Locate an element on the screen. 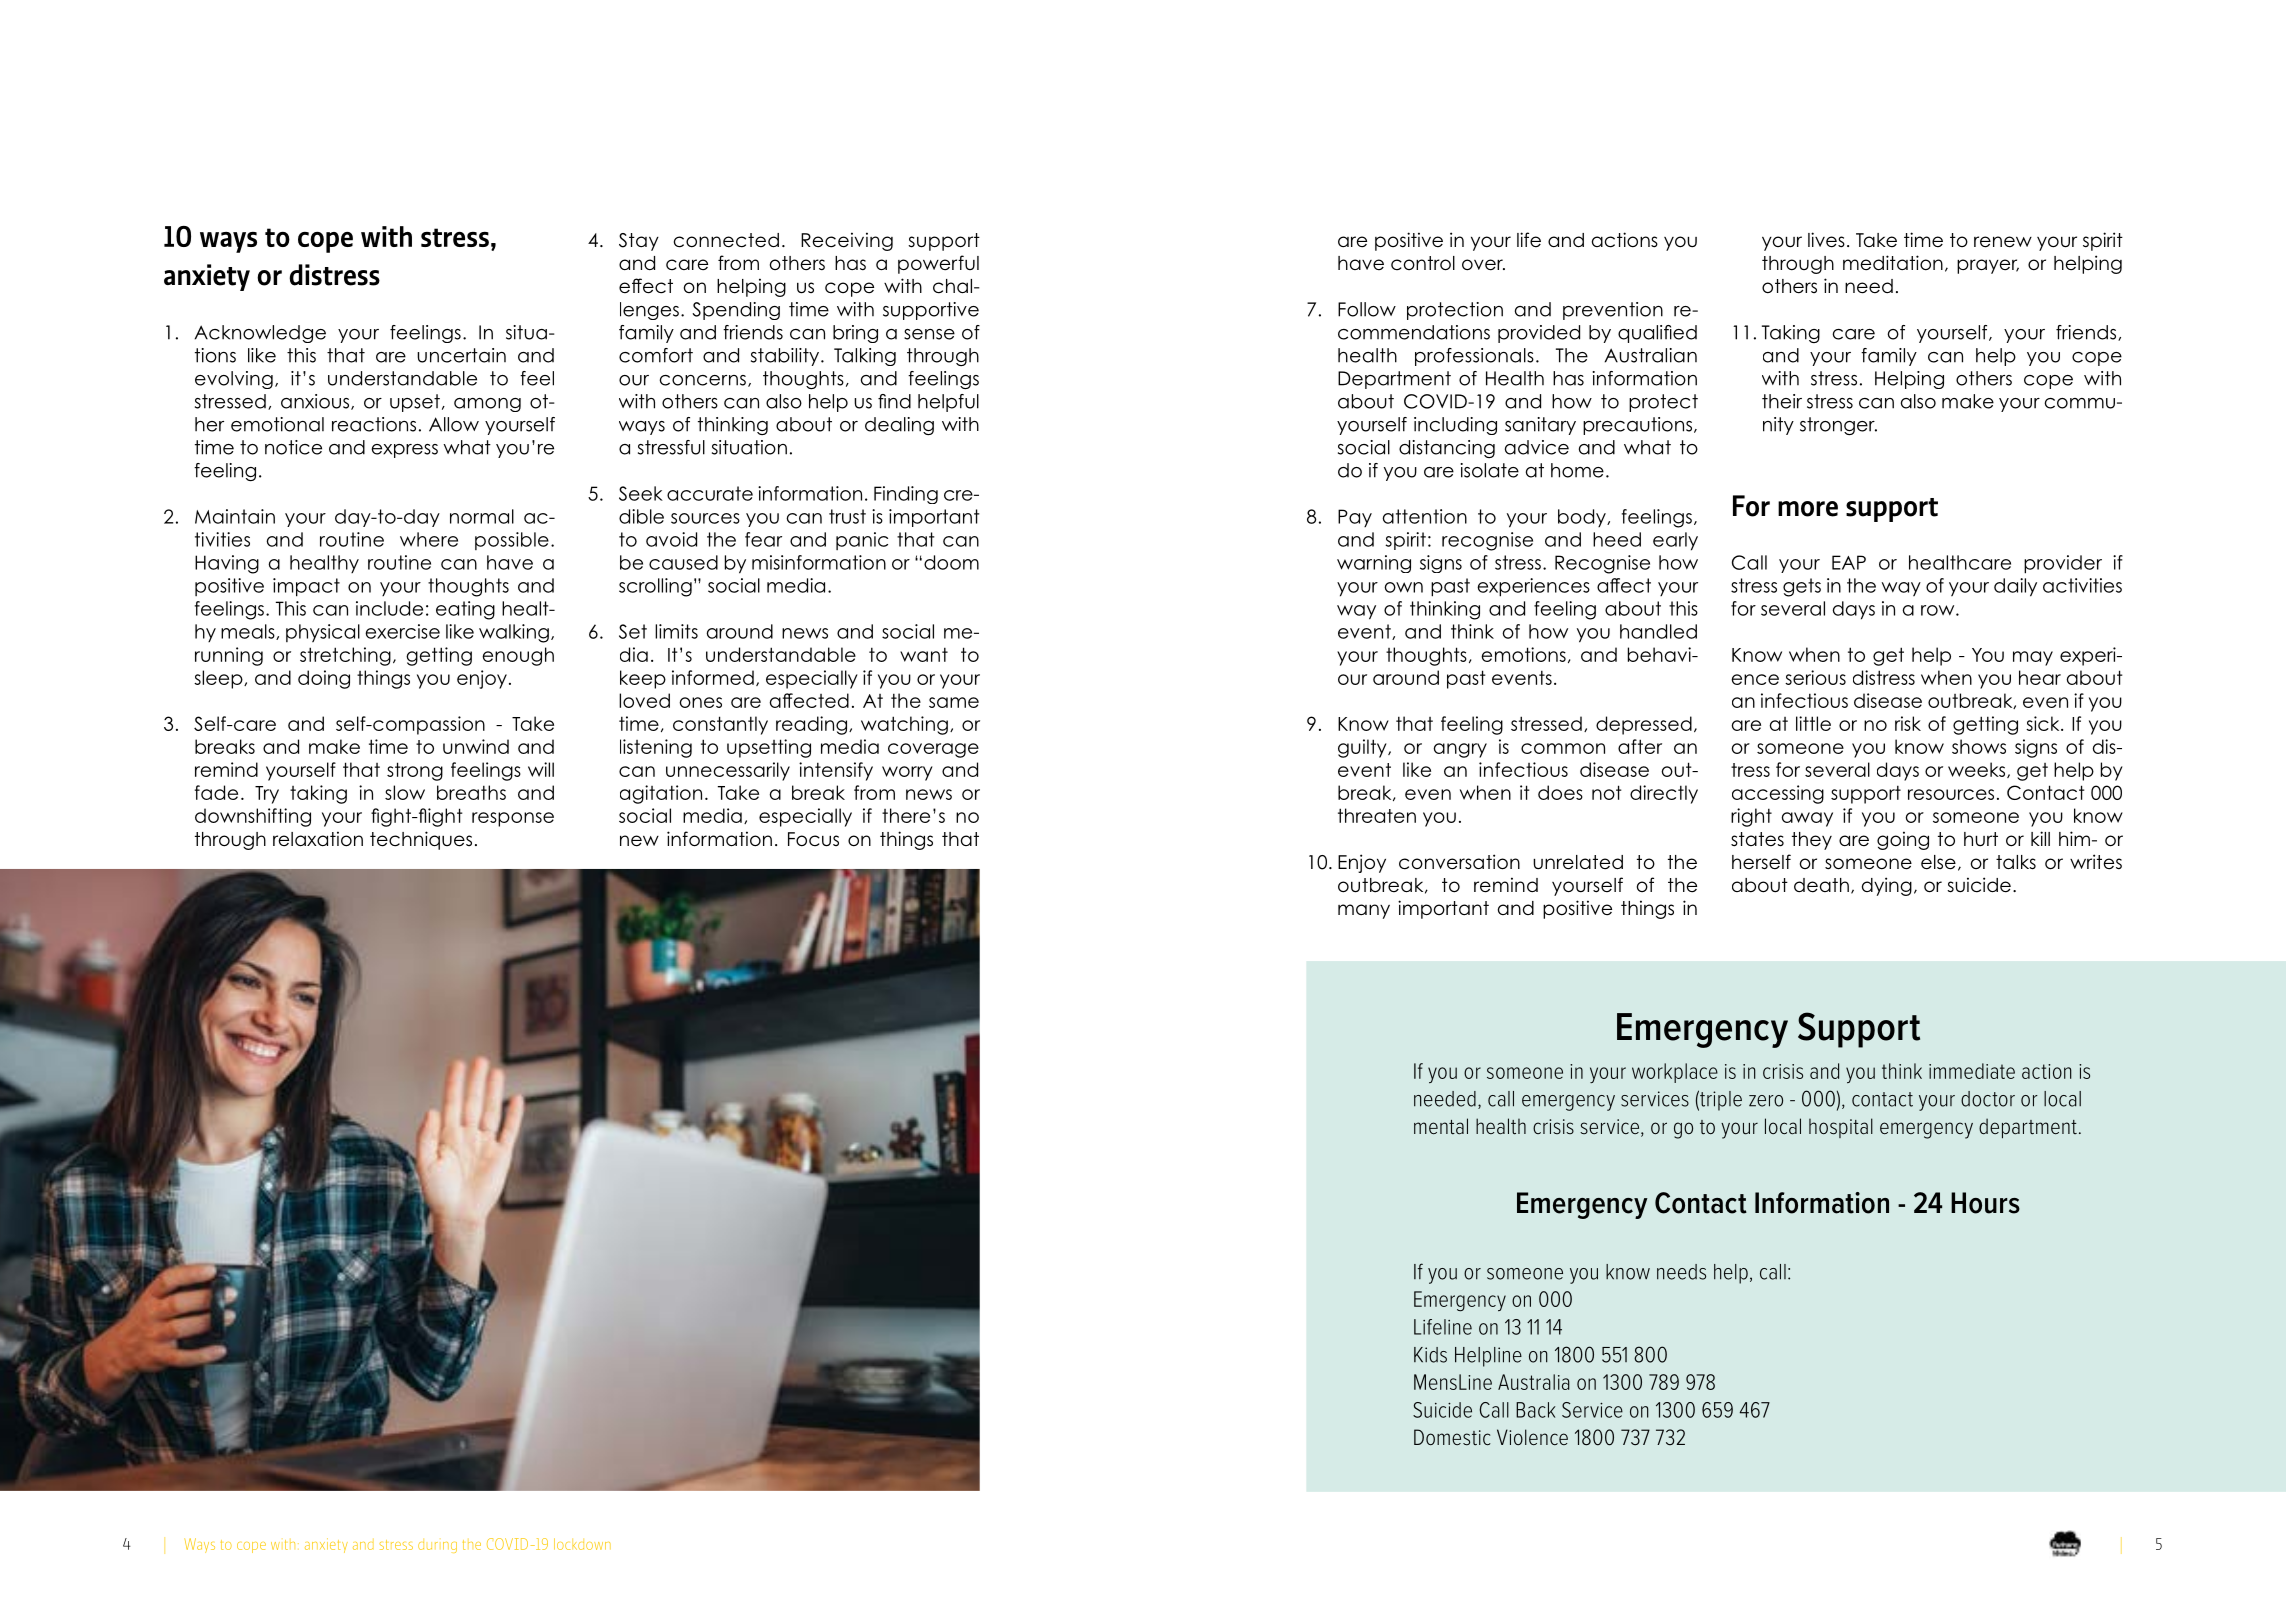  during is located at coordinates (437, 1546).
